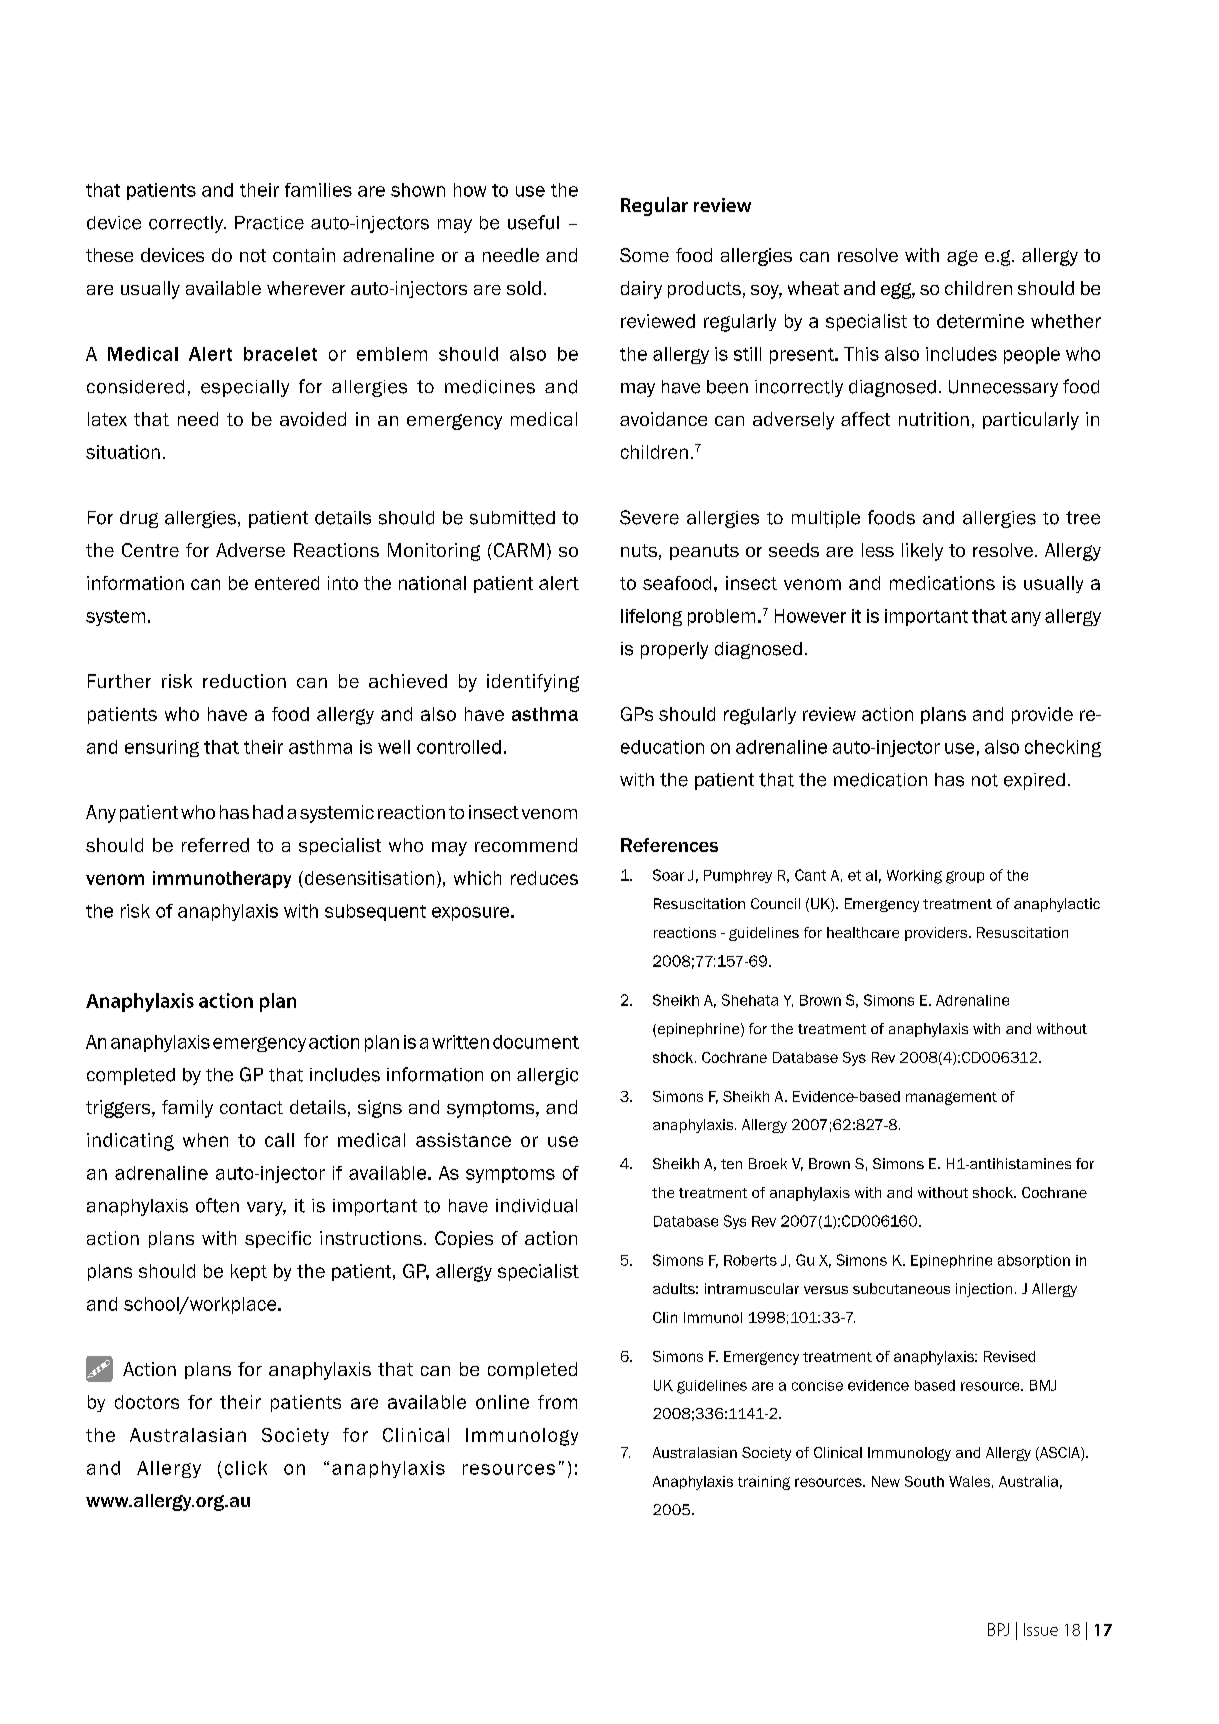 The image size is (1219, 1724). What do you see at coordinates (268, 812) in the screenshot?
I see `had` at bounding box center [268, 812].
